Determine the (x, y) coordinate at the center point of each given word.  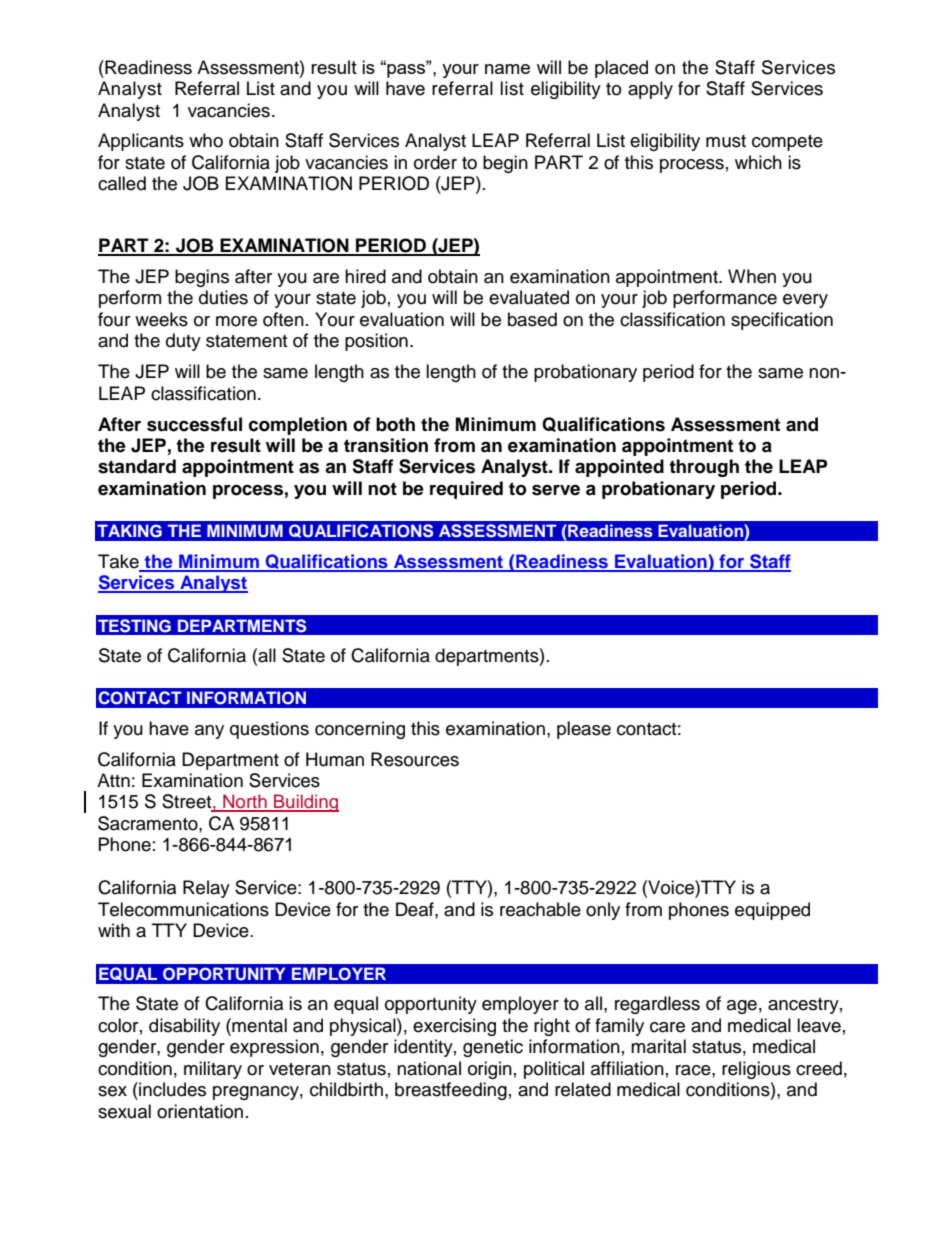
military (213, 1070)
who (206, 140)
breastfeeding (451, 1091)
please (584, 730)
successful (194, 424)
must (726, 141)
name (507, 69)
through (704, 468)
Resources (415, 759)
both (395, 424)
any (209, 732)
